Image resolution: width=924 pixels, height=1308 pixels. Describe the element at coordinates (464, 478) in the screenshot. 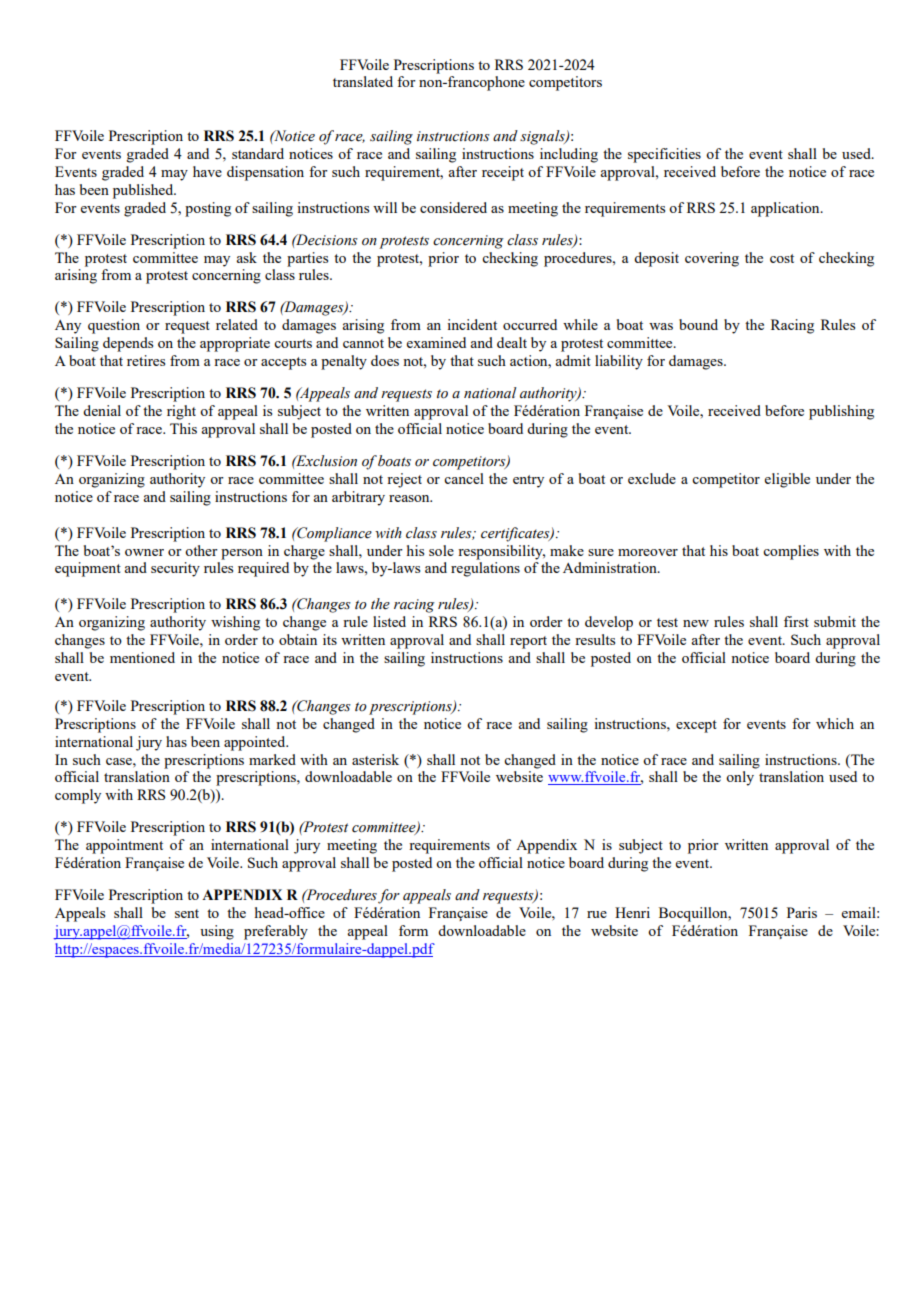

I see `cancel` at that location.
